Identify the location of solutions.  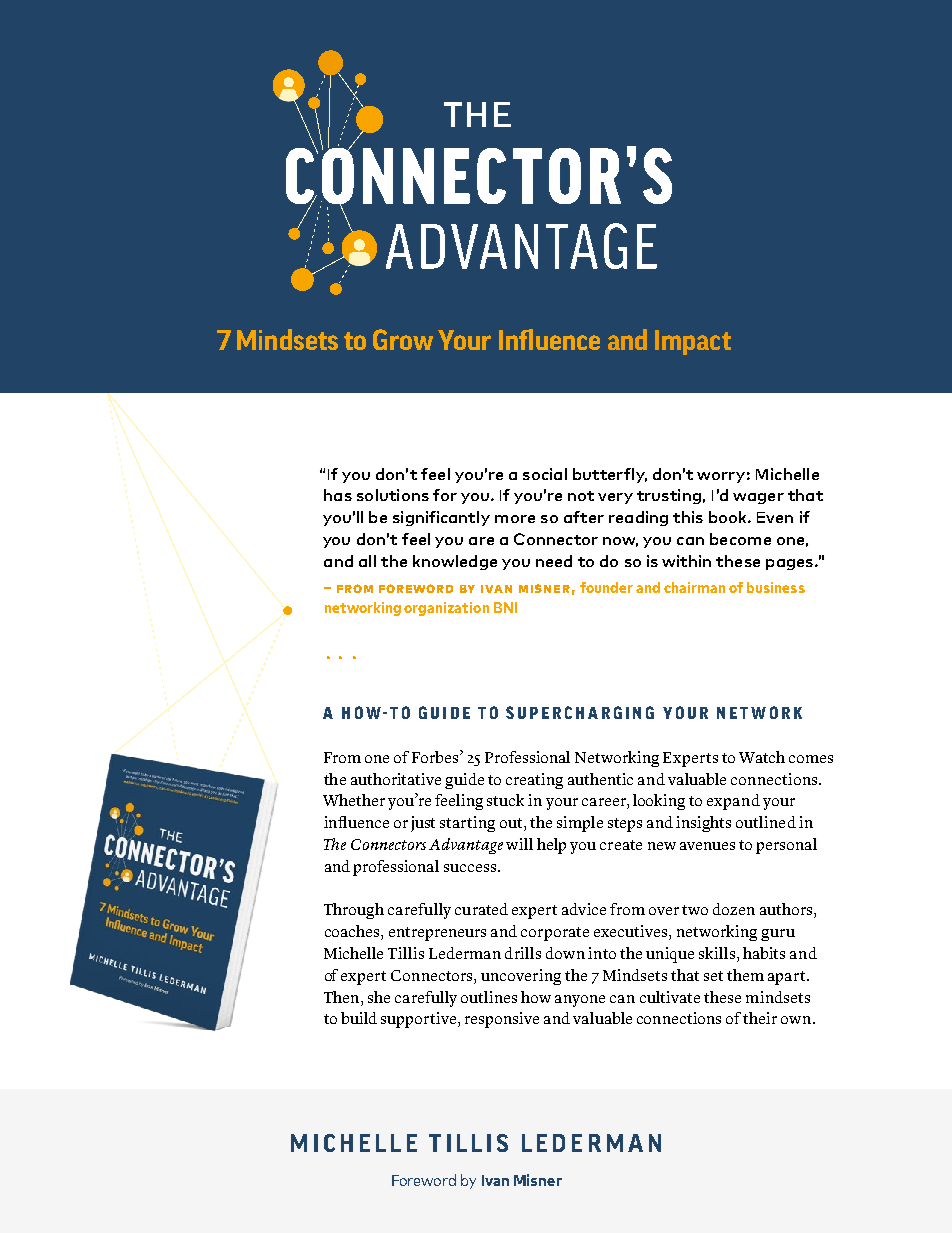
(393, 495).
